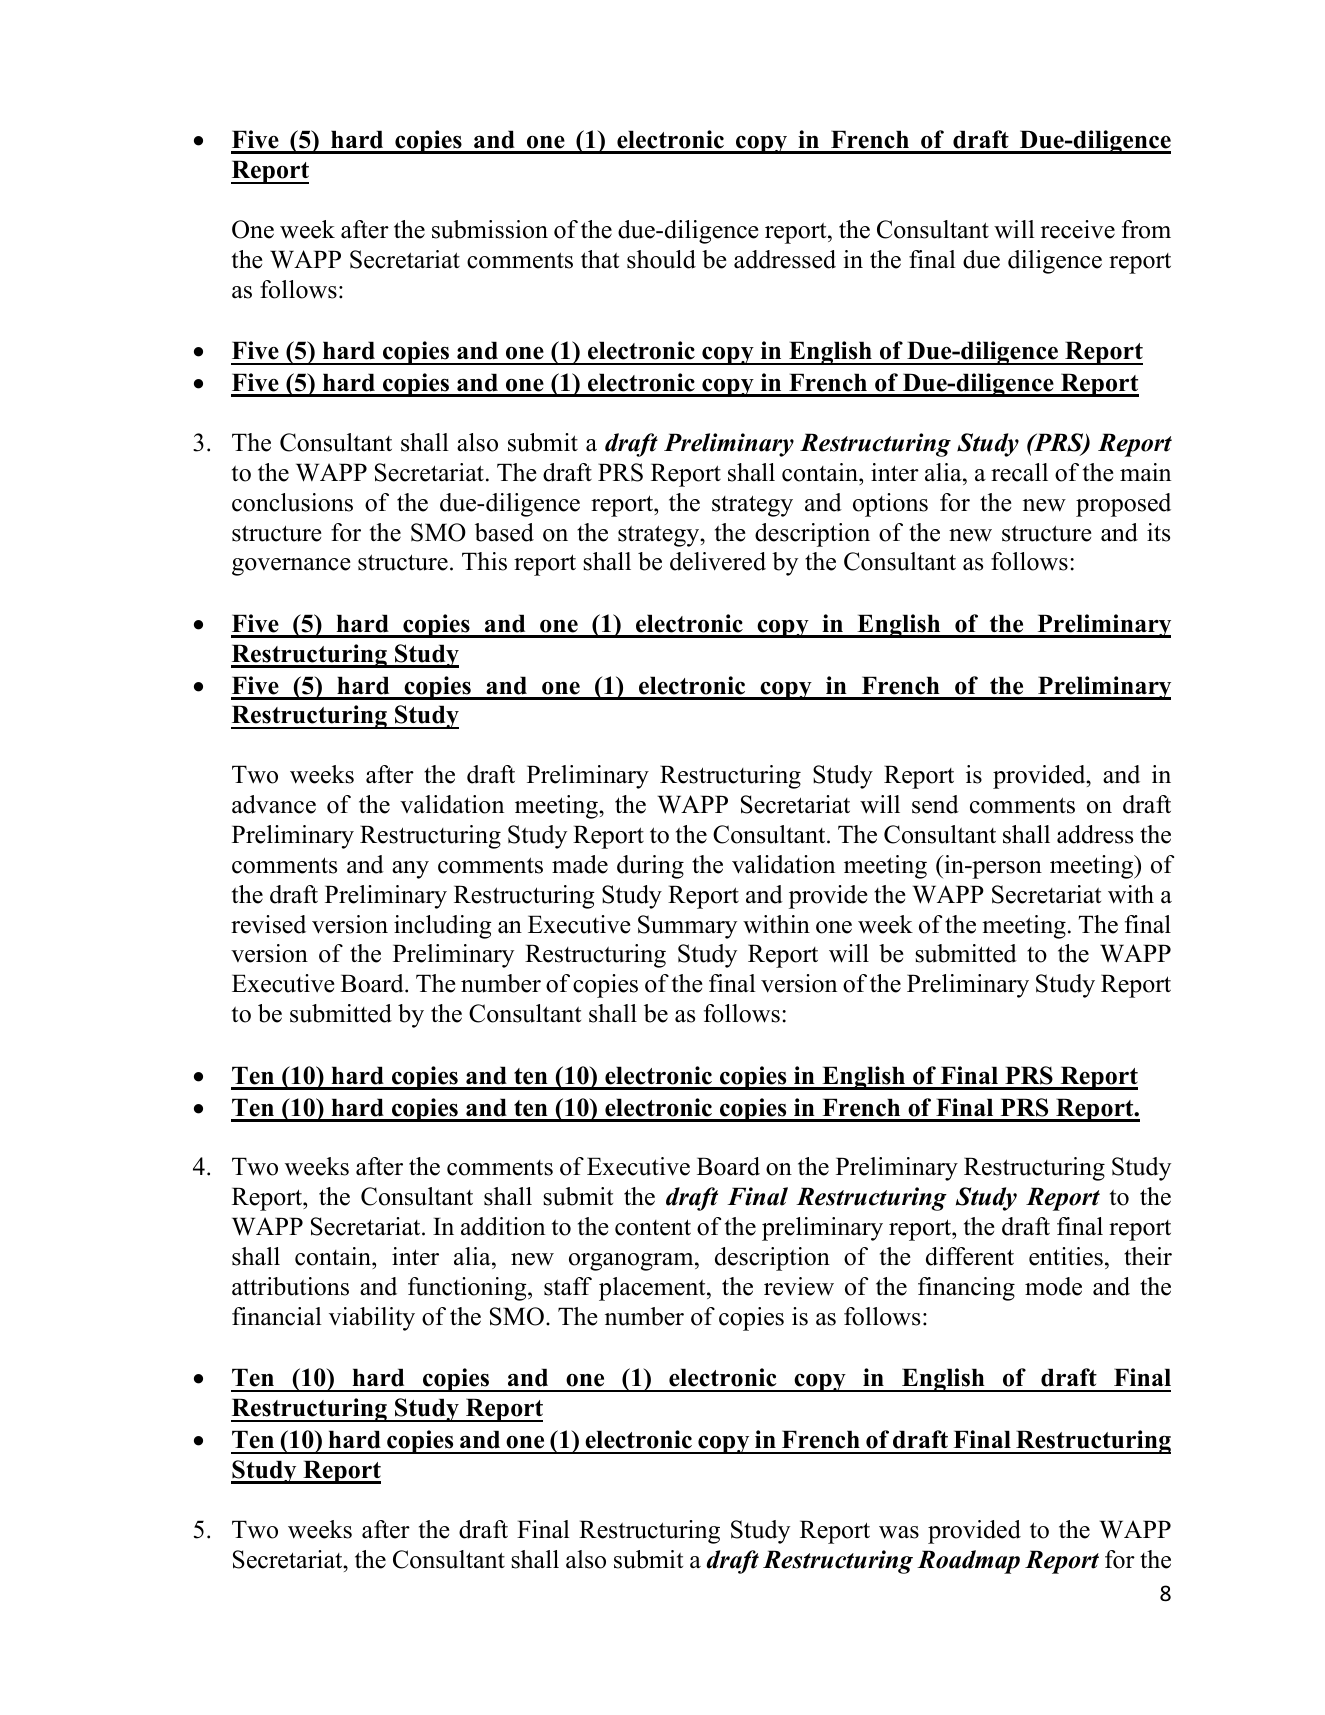 The width and height of the screenshot is (1325, 1715). What do you see at coordinates (718, 561) in the screenshot?
I see `delivered` at bounding box center [718, 561].
